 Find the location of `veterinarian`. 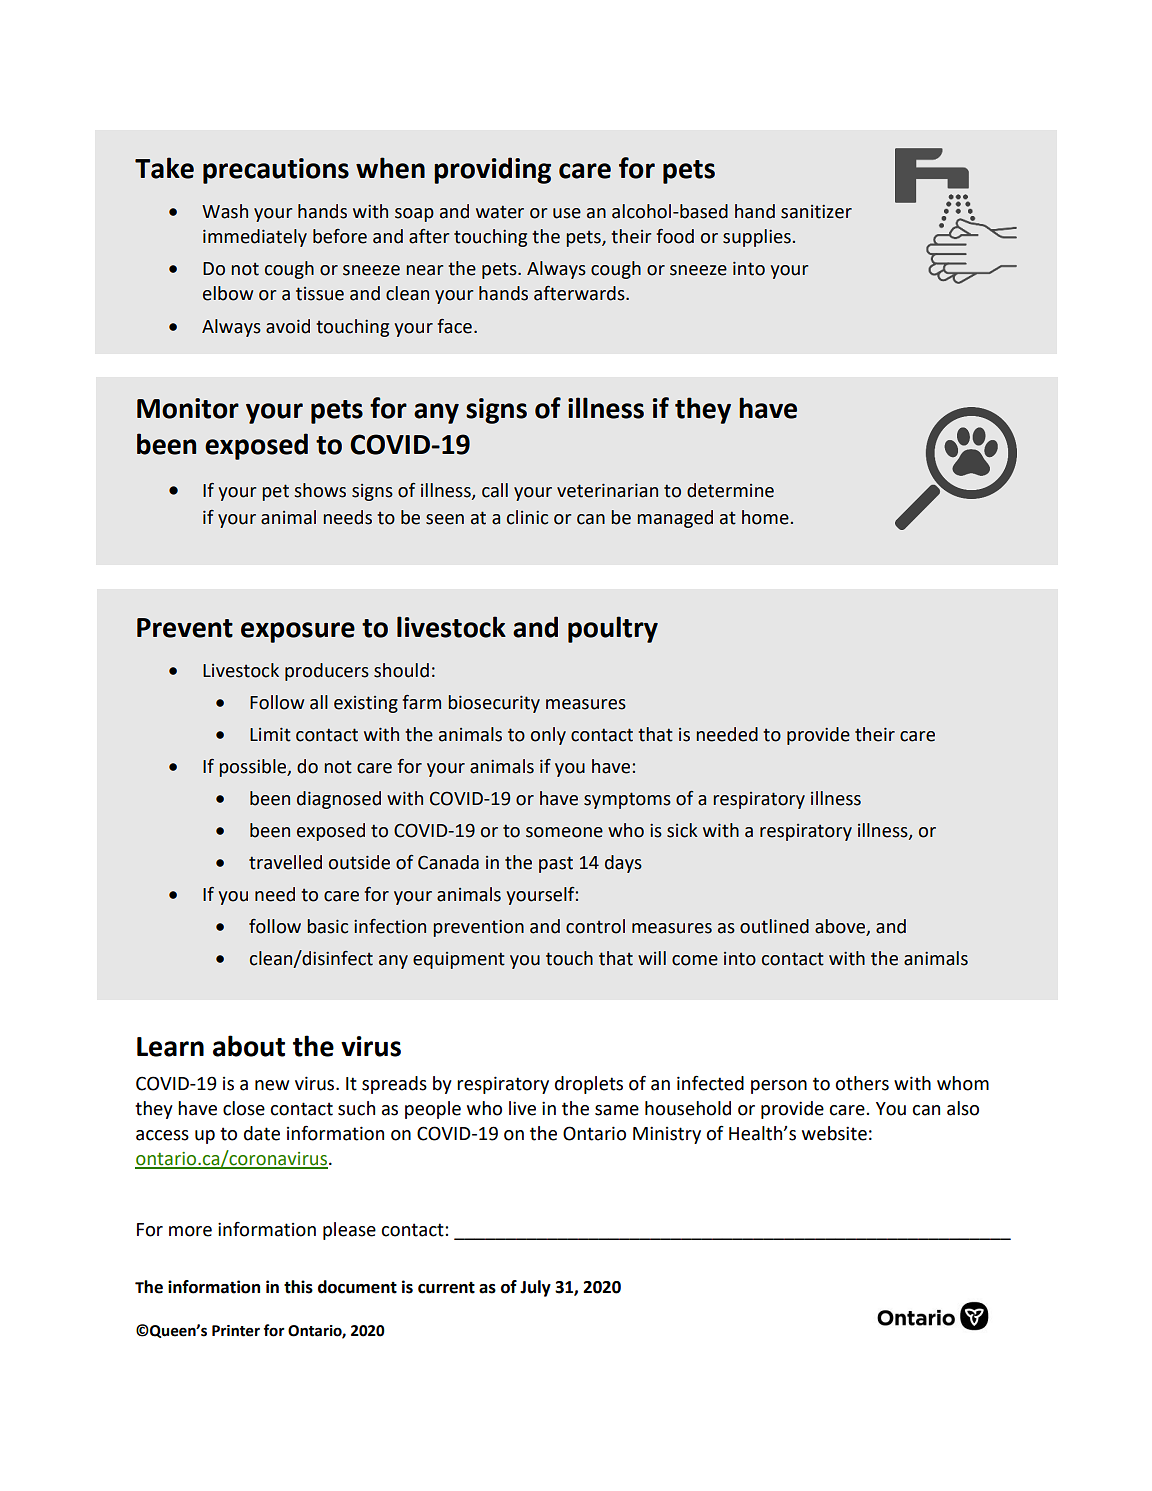

veterinarian is located at coordinates (607, 490).
